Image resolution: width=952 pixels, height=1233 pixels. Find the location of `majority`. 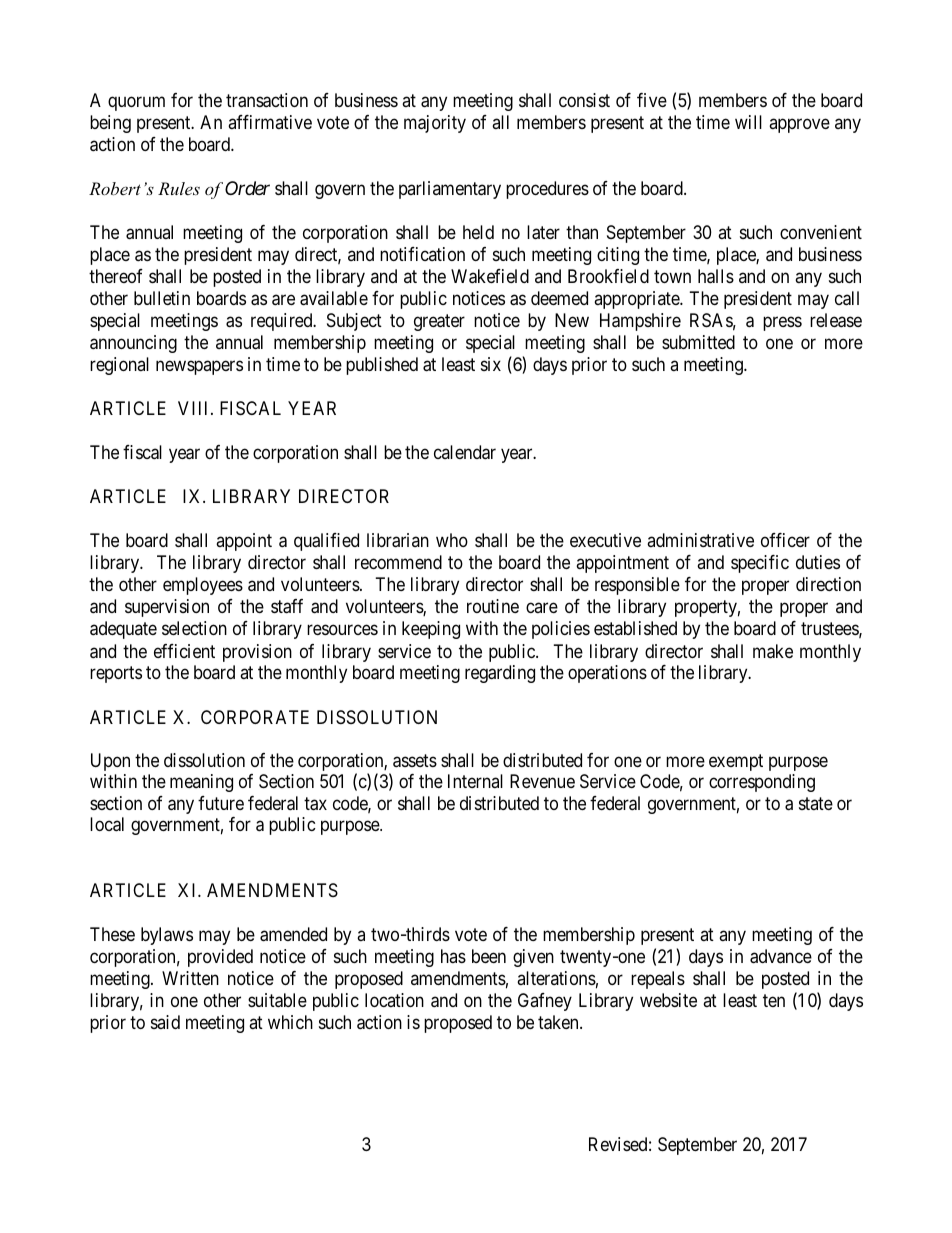

majority is located at coordinates (435, 124).
